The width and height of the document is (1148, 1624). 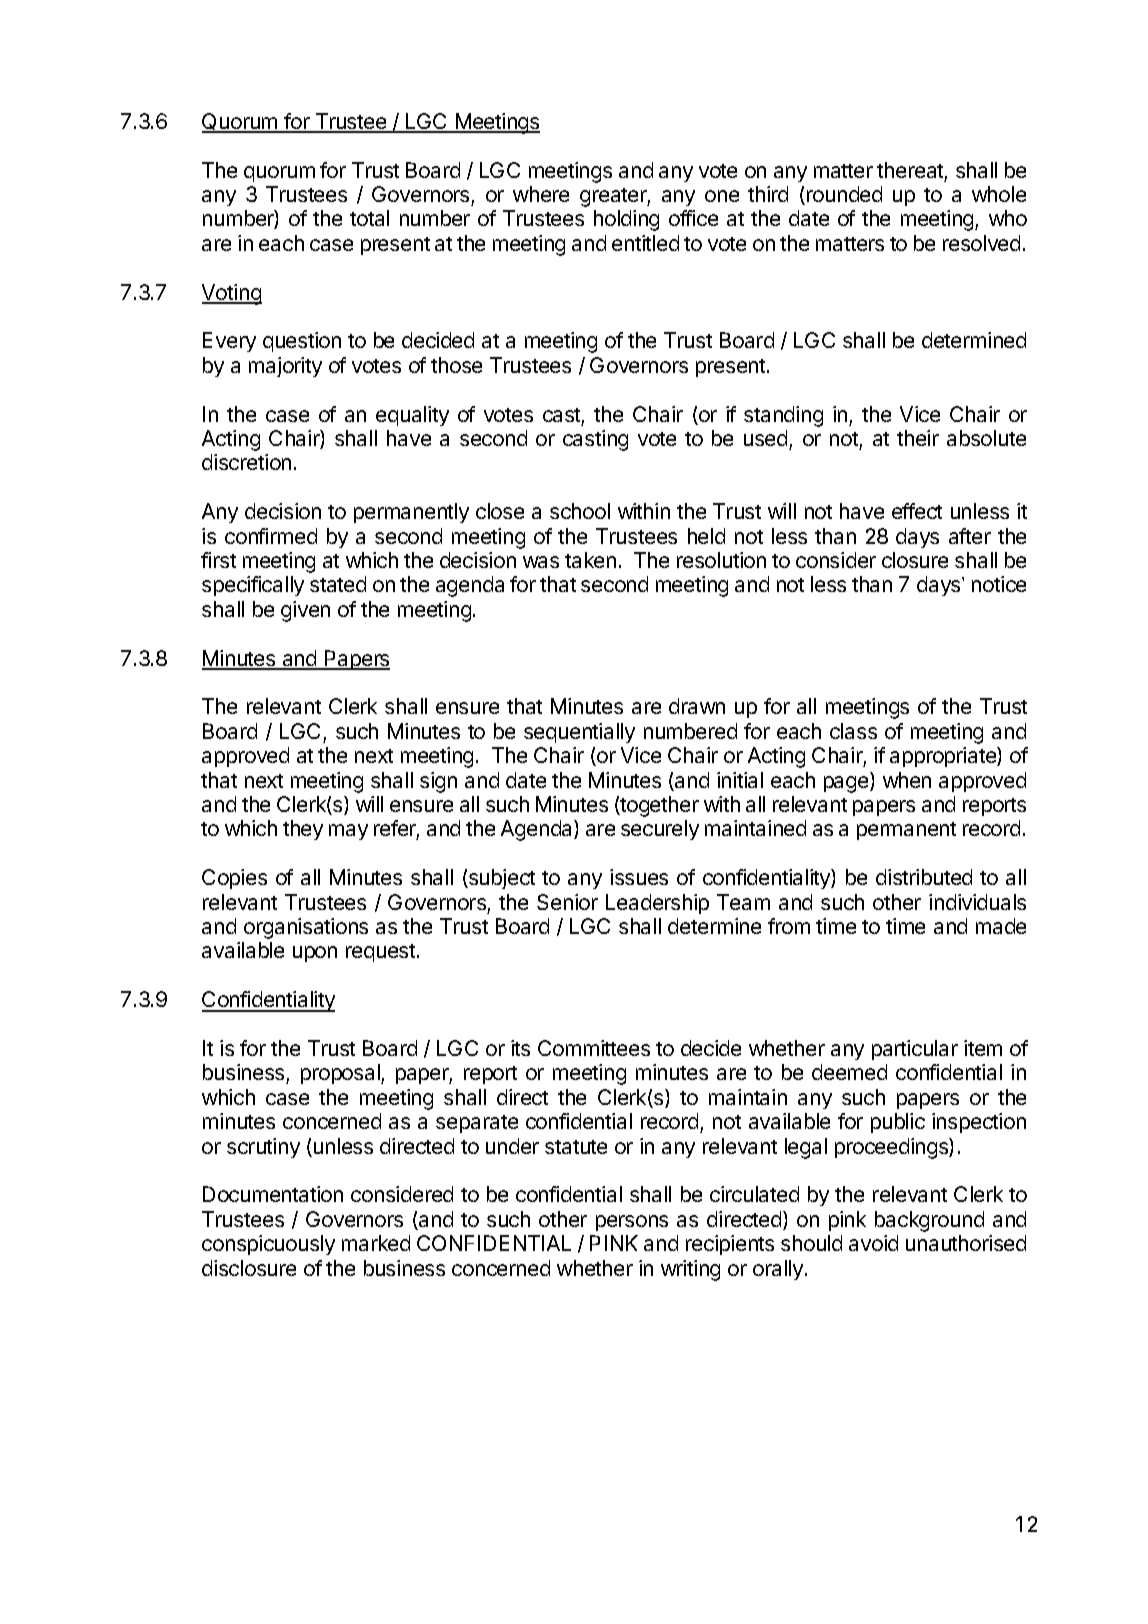 What do you see at coordinates (929, 1221) in the document?
I see `background` at bounding box center [929, 1221].
